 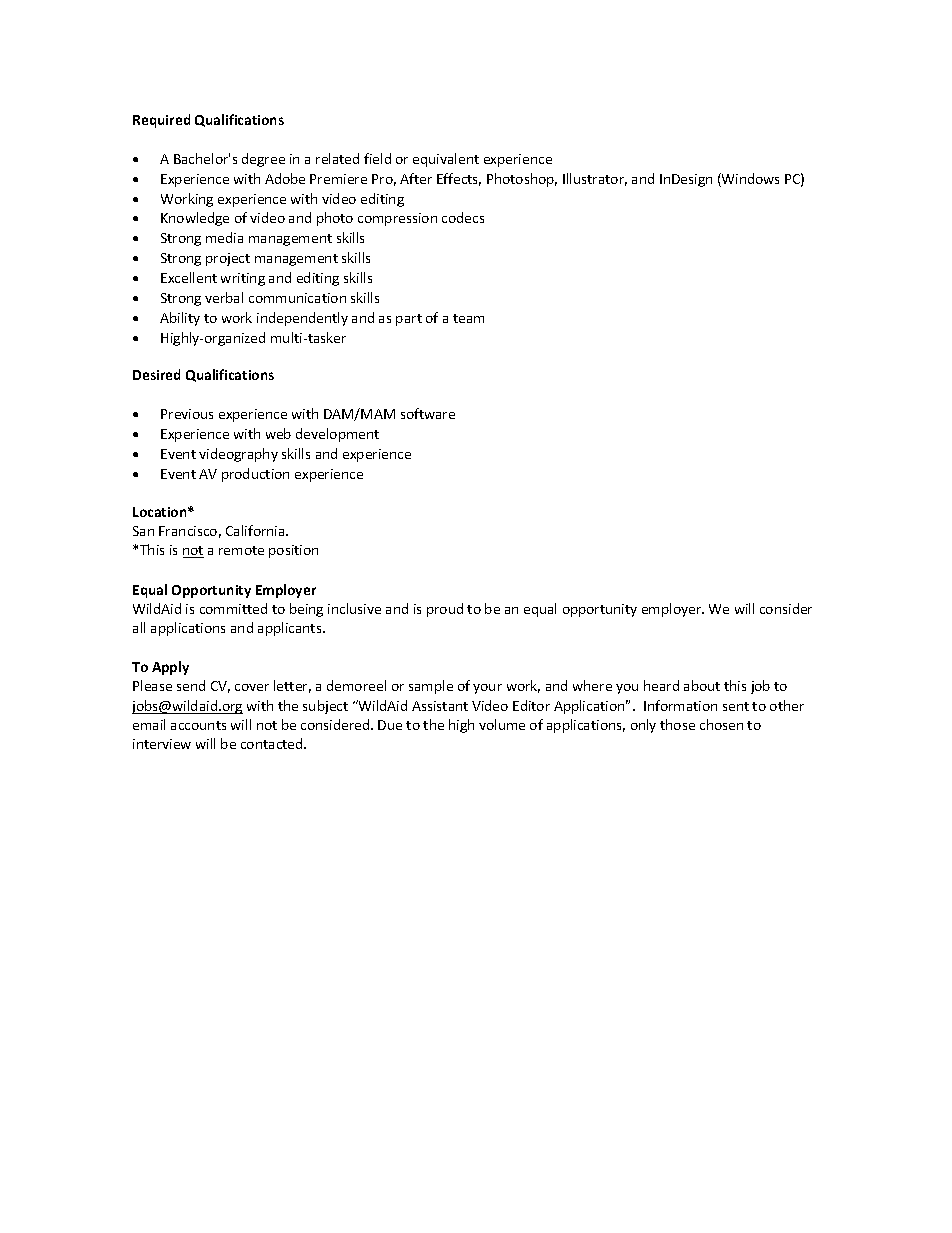 What do you see at coordinates (446, 160) in the screenshot?
I see `equivalent` at bounding box center [446, 160].
